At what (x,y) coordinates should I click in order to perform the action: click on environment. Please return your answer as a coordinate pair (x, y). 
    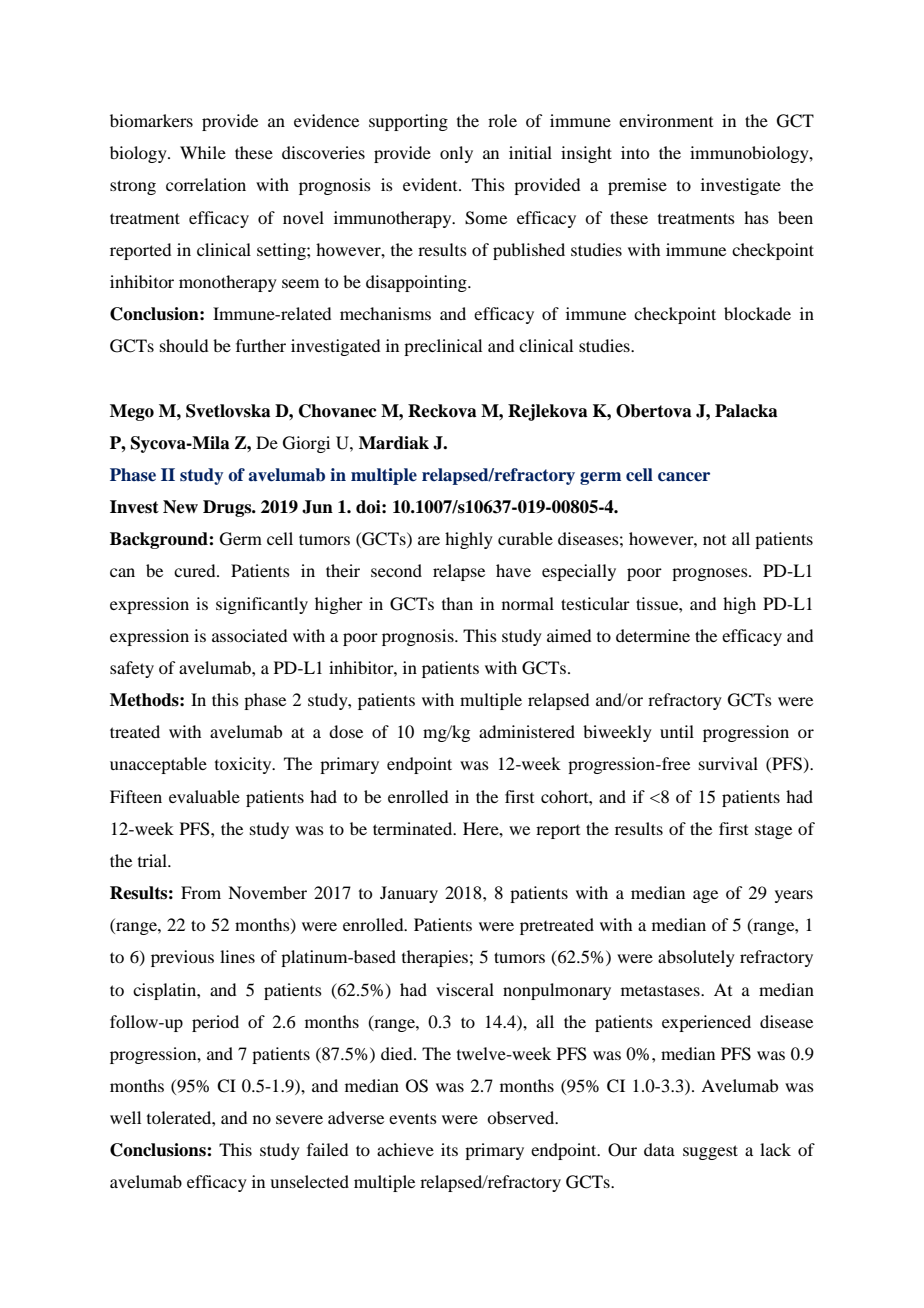
    Looking at the image, I should click on (666, 120).
